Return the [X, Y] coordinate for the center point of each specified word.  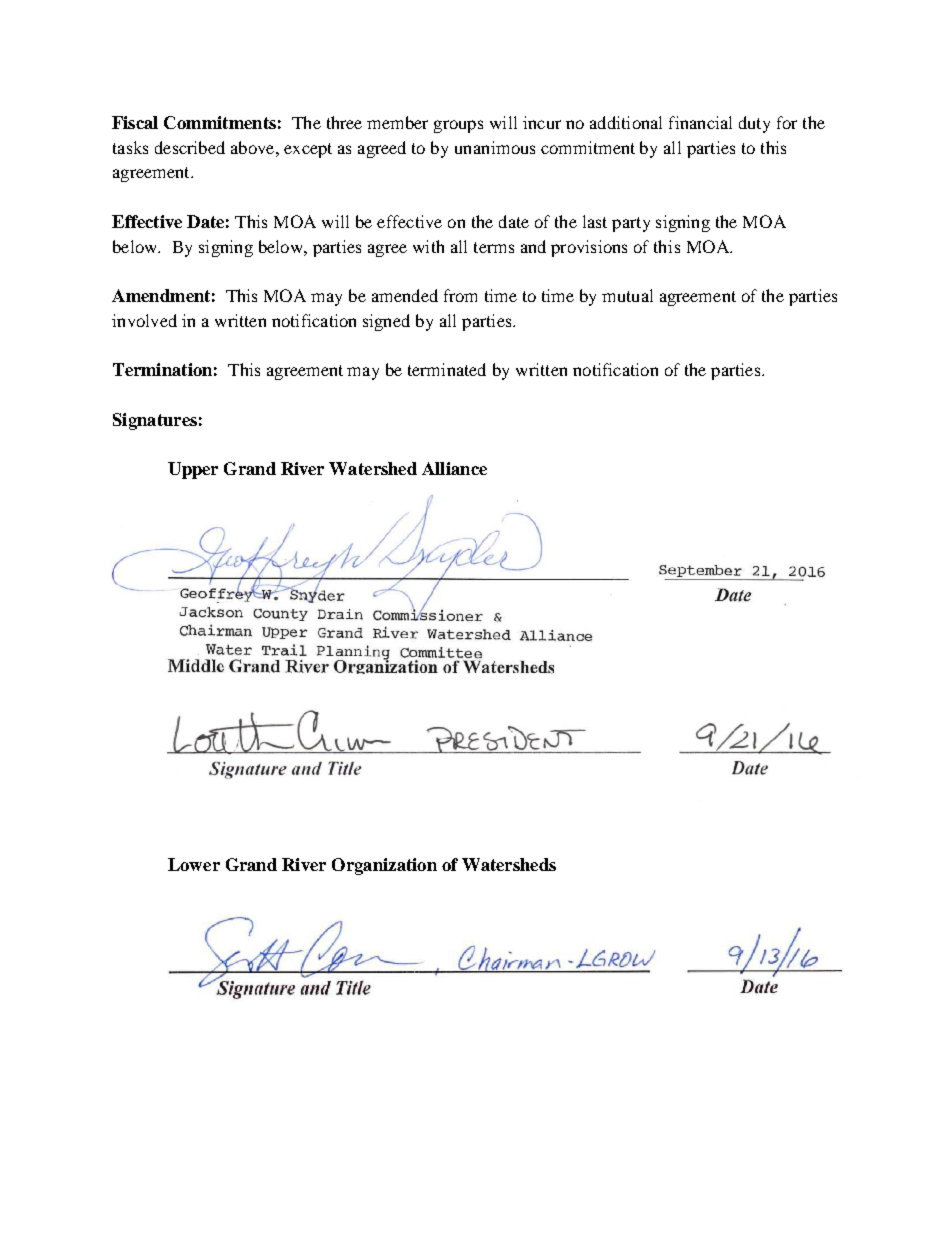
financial [700, 122]
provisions [589, 248]
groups [458, 126]
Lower [194, 864]
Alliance [454, 468]
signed [386, 322]
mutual [627, 295]
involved [144, 320]
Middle [196, 666]
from [460, 295]
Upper [193, 470]
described [190, 147]
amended [405, 295]
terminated [447, 369]
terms [494, 247]
